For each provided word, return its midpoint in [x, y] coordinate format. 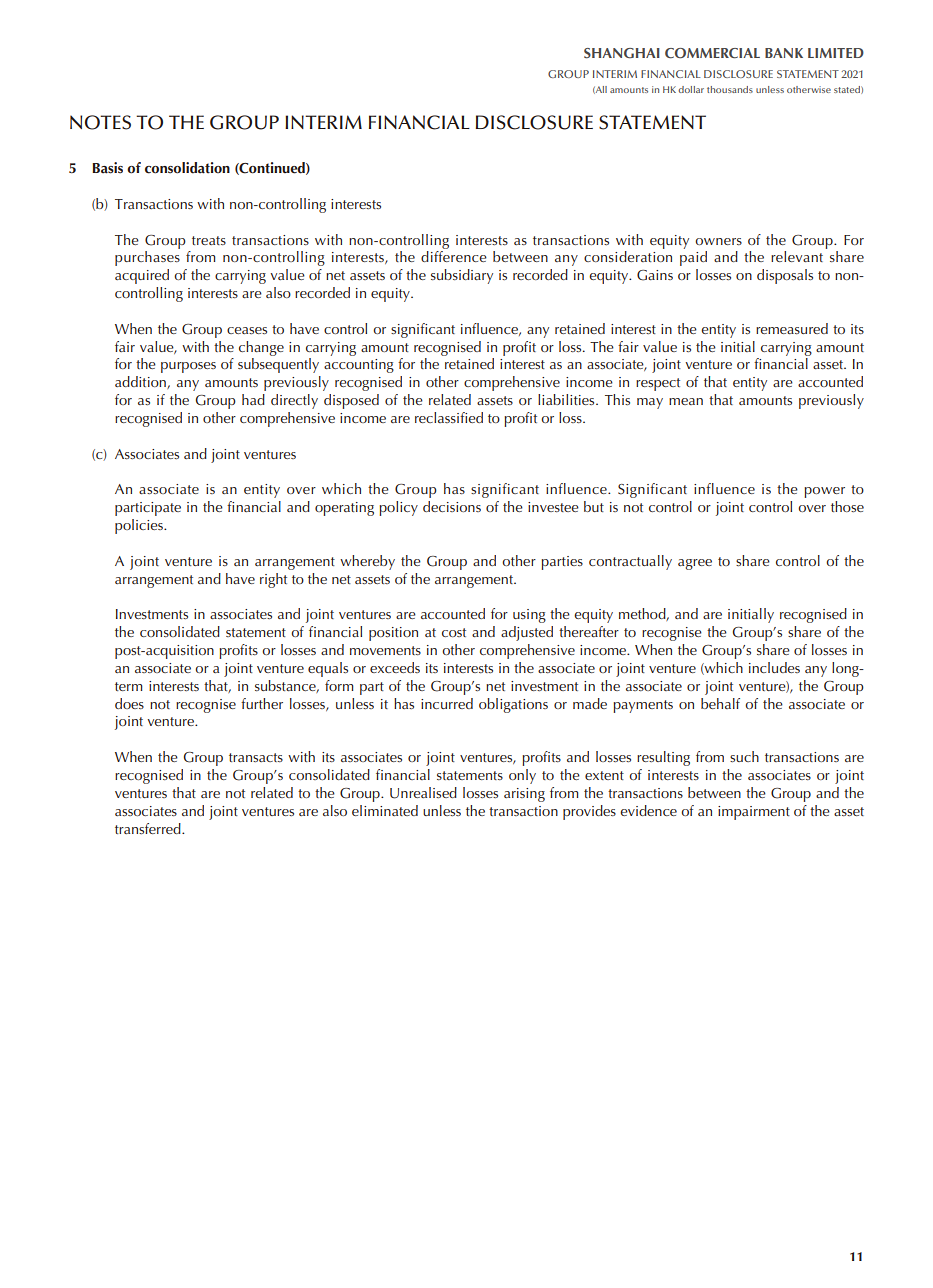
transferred [149, 828]
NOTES [100, 122]
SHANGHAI [622, 53]
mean [686, 401]
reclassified [449, 417]
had [253, 399]
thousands [730, 89]
